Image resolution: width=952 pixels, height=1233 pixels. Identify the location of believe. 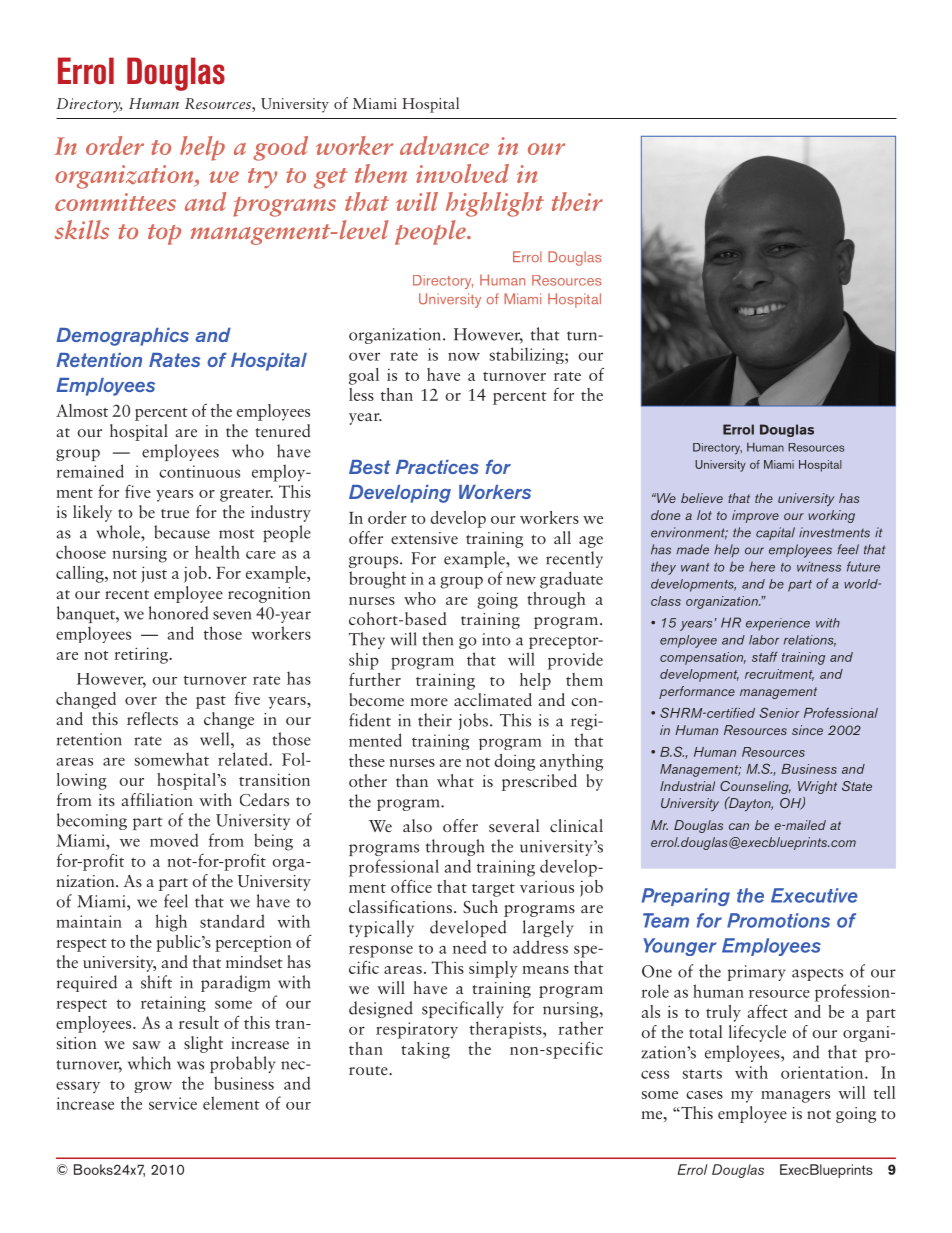
(702, 498).
